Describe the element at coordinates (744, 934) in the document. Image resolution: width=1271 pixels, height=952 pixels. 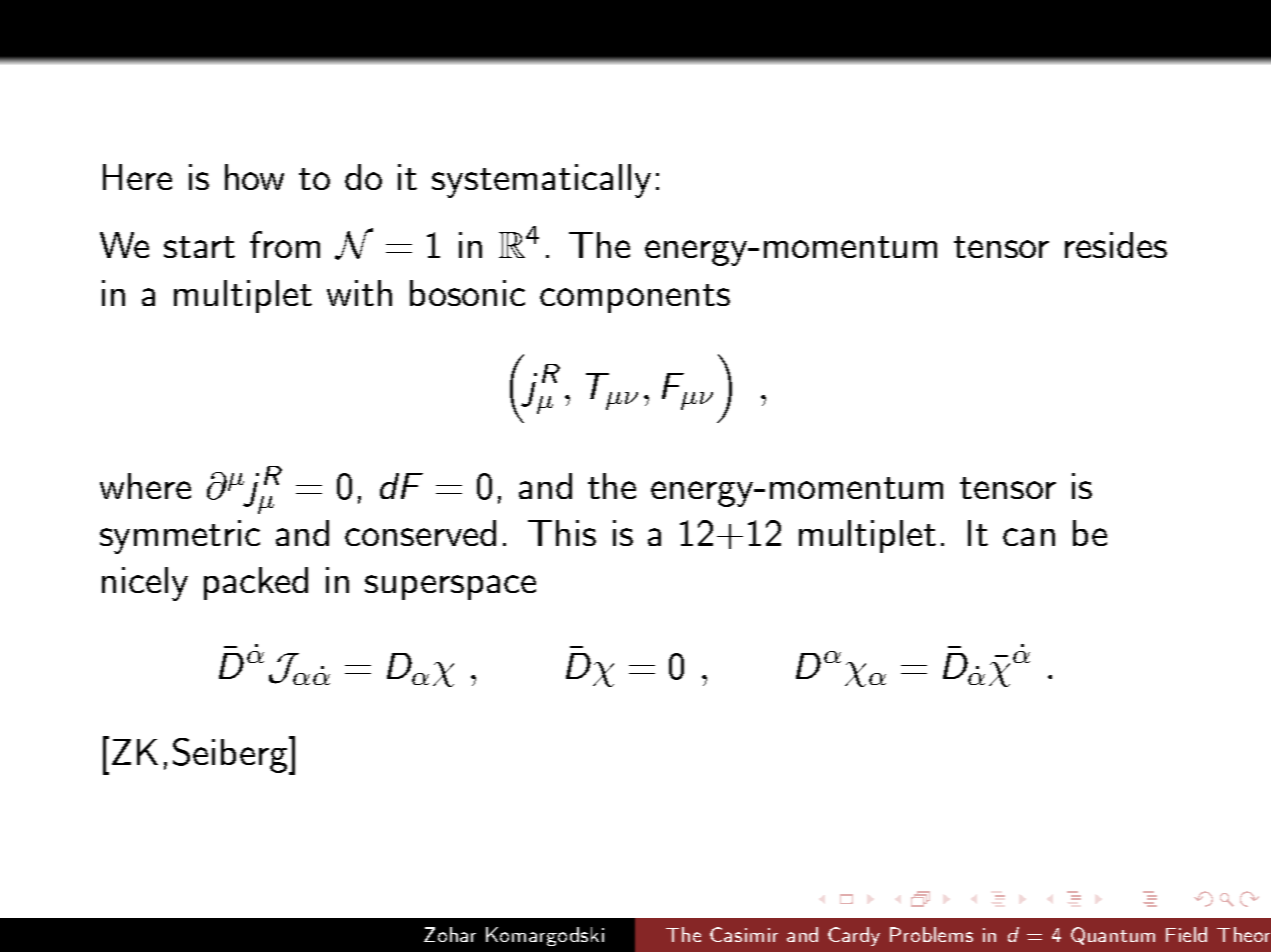
I see `Casimir` at that location.
